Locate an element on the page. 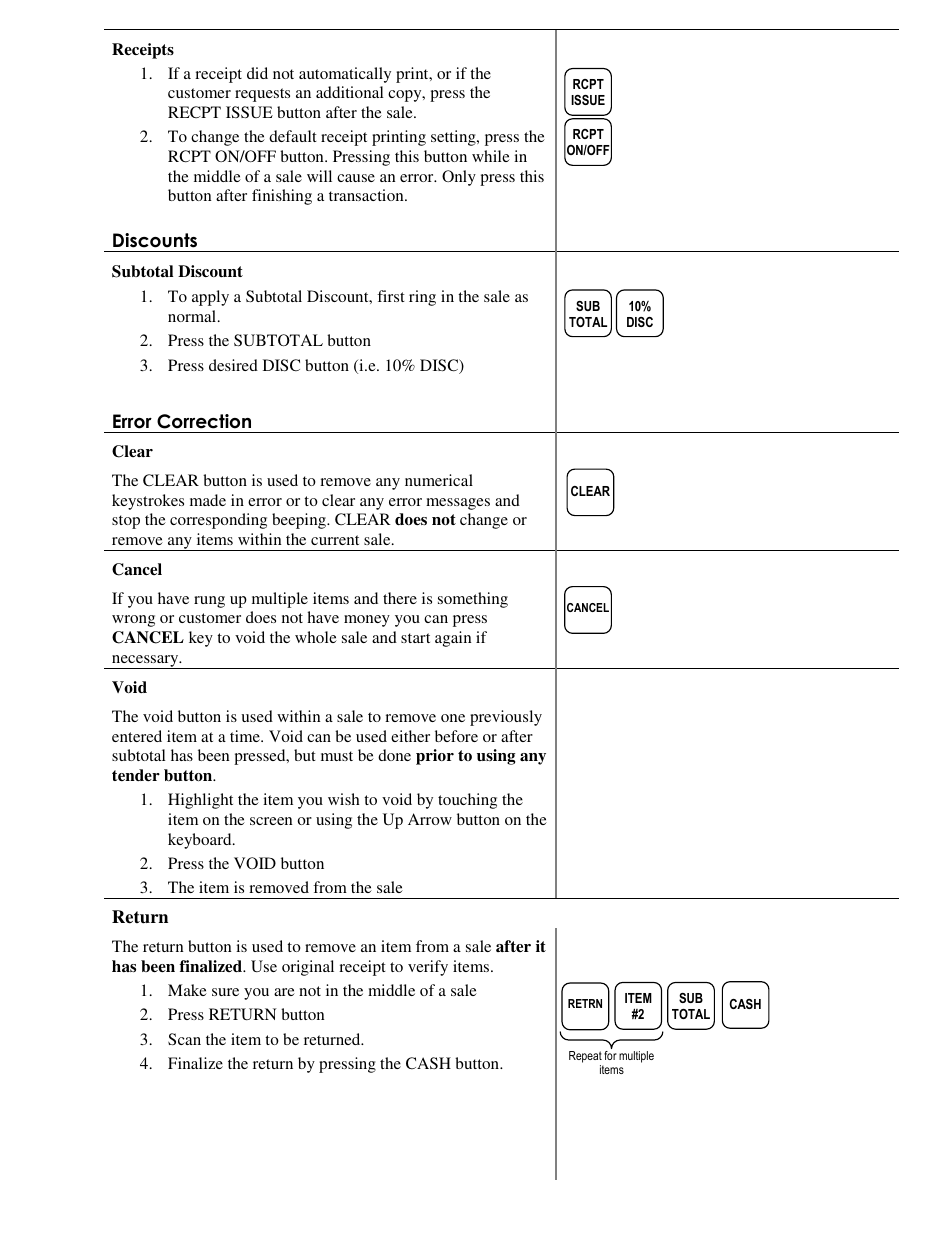 This page has height=1233, width=952. additional is located at coordinates (350, 92).
